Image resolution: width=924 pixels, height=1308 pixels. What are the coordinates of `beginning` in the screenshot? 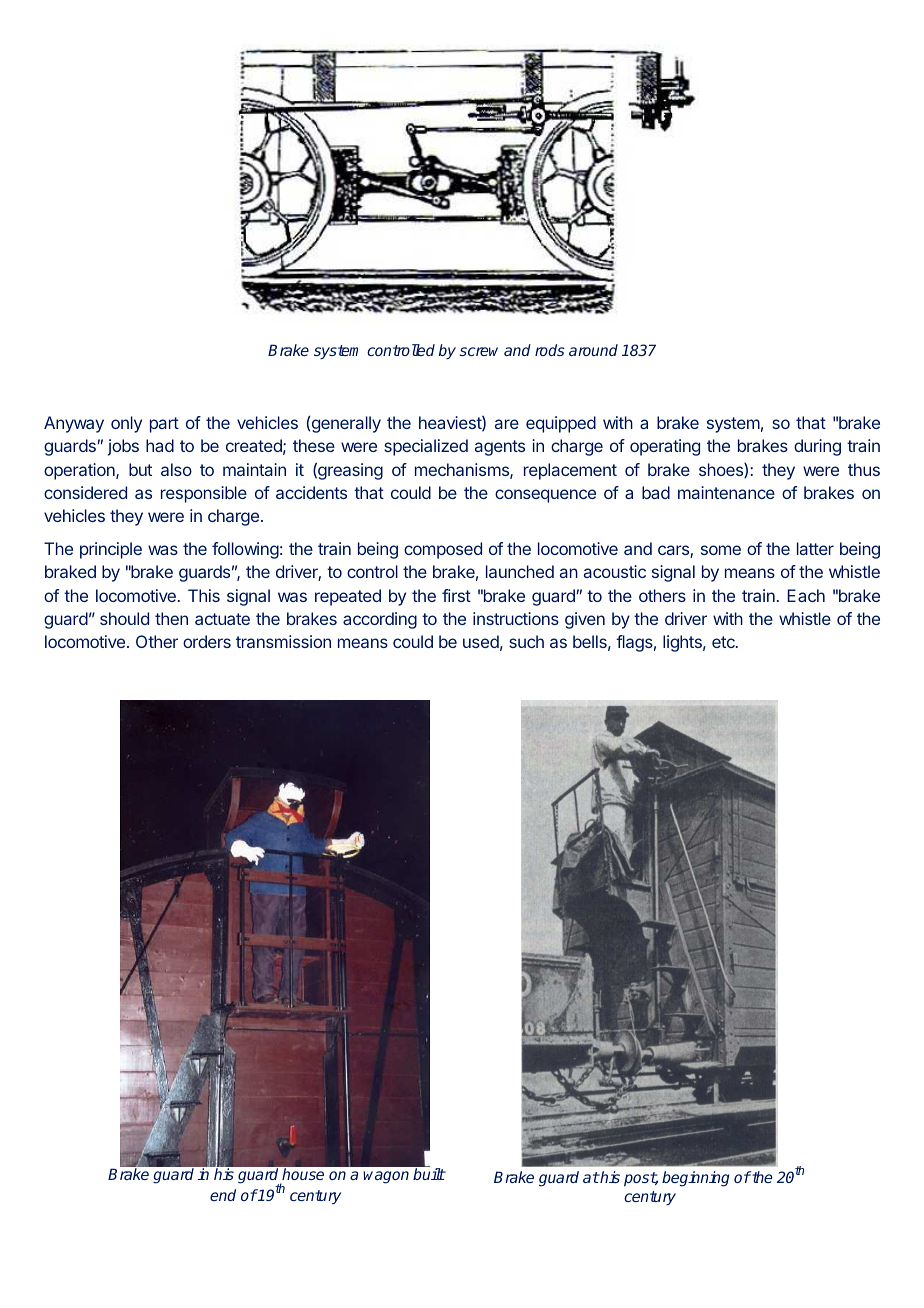 It's located at (695, 1179).
